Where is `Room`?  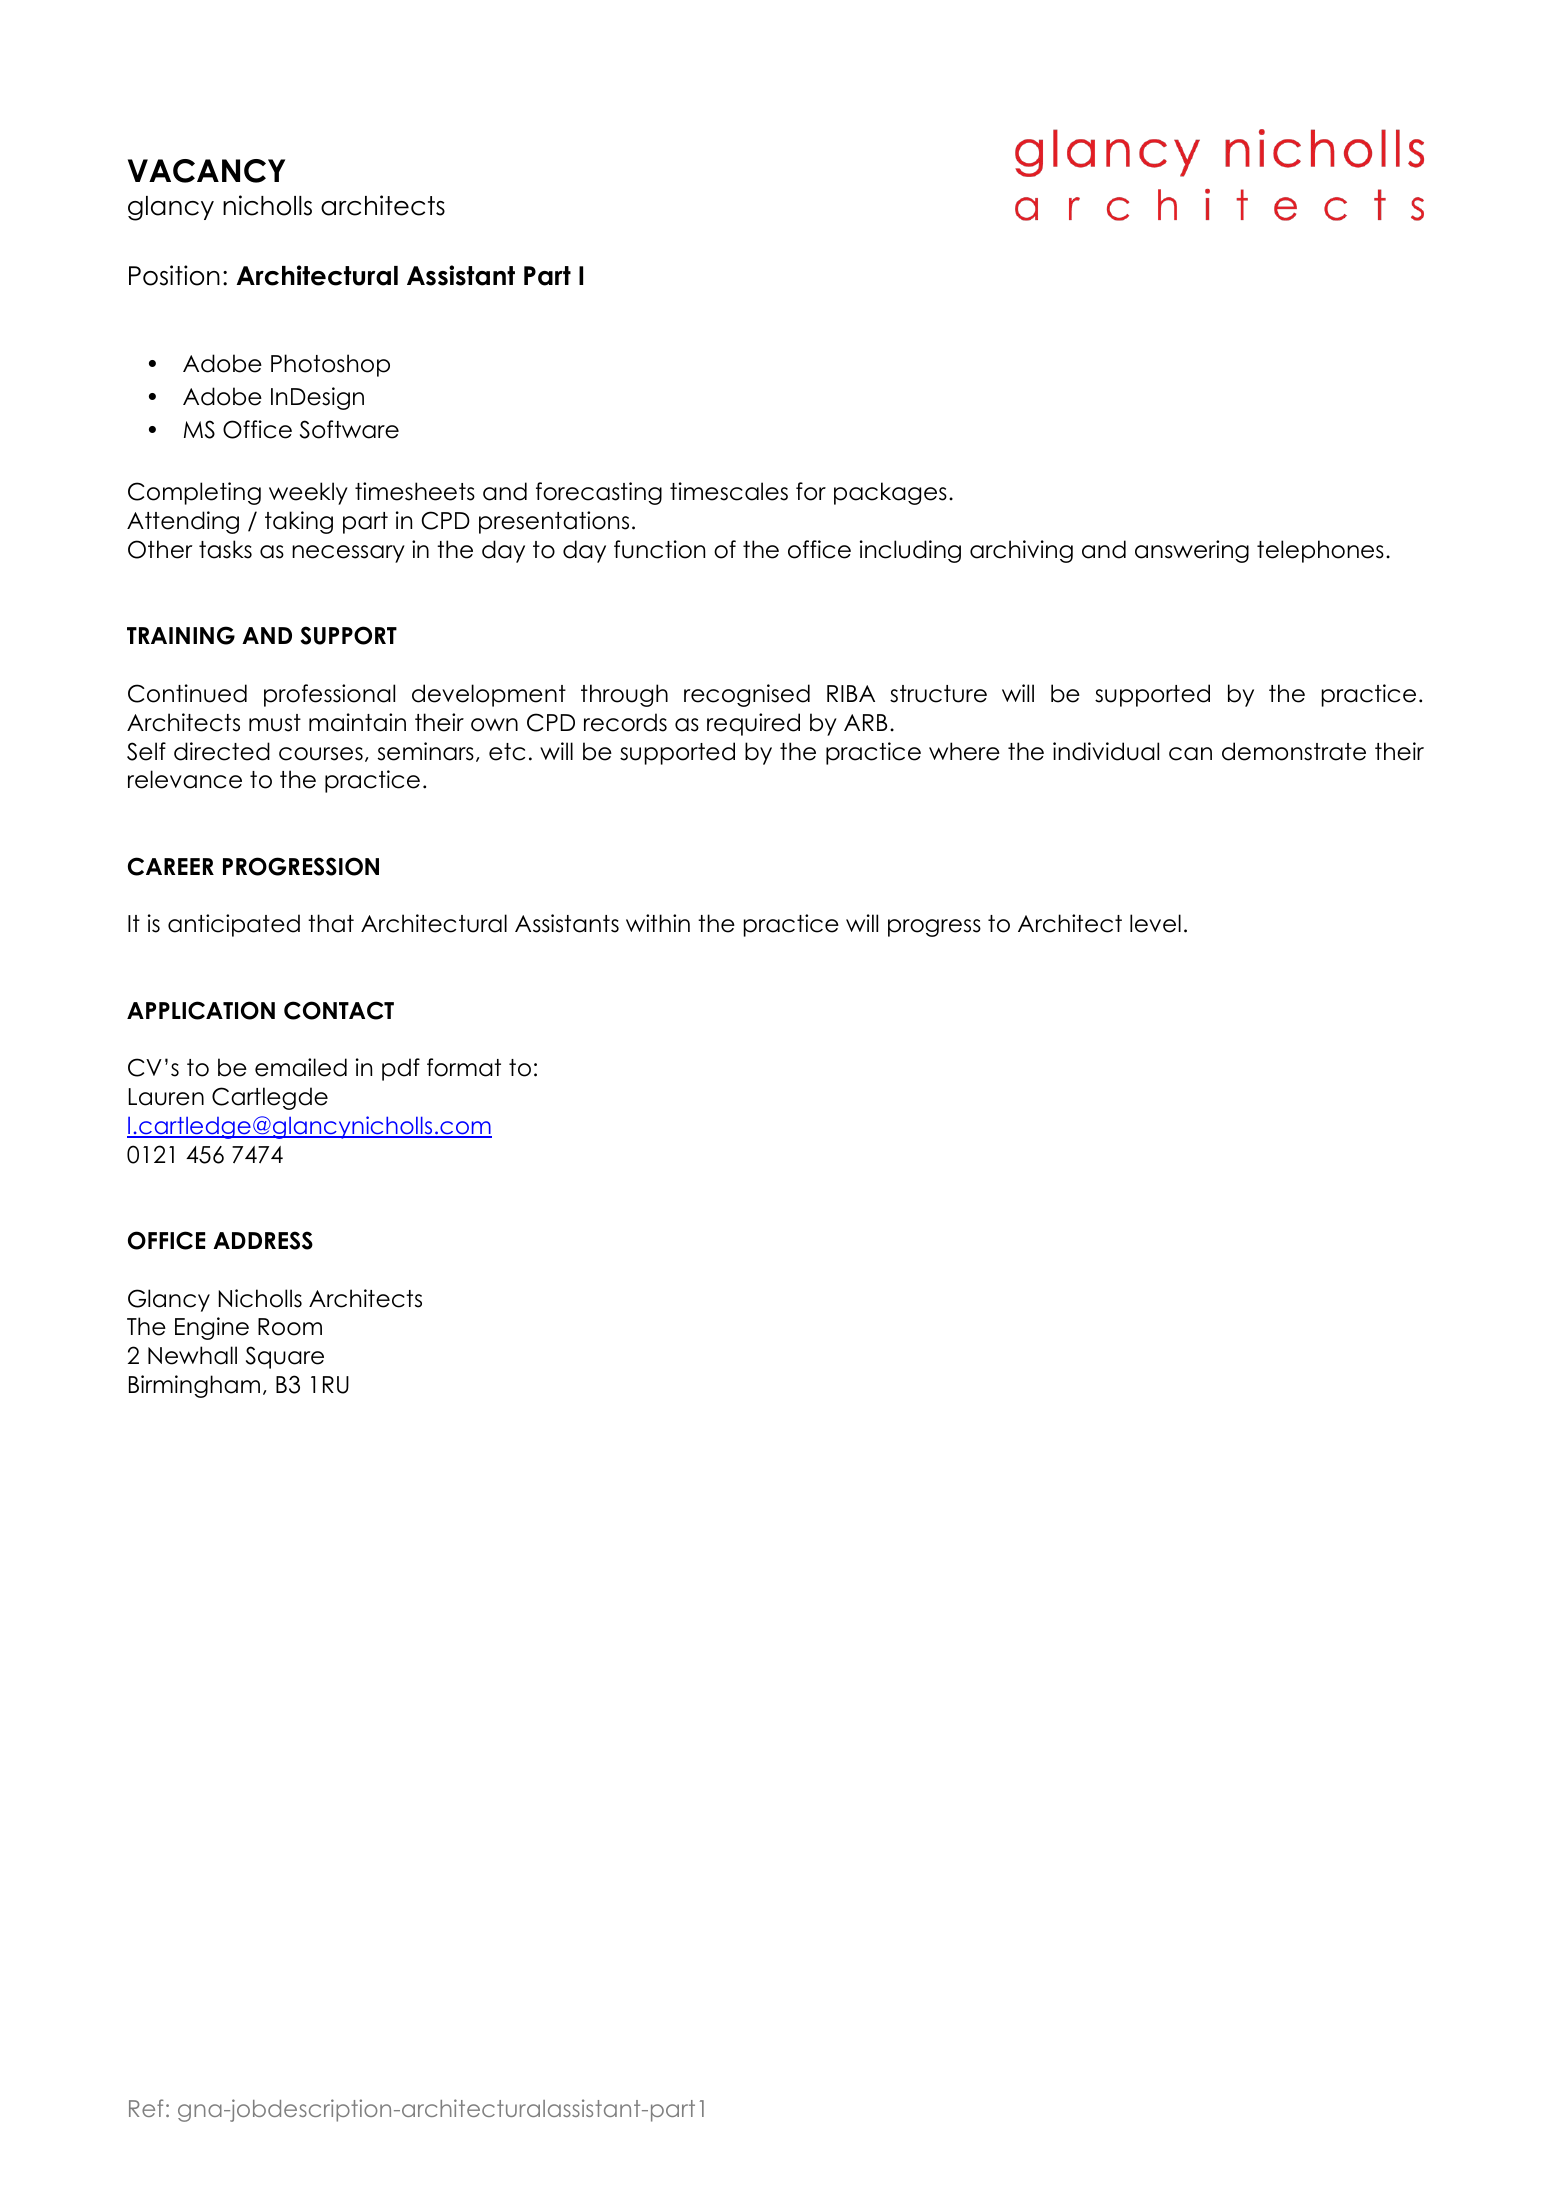
Room is located at coordinates (290, 1327).
